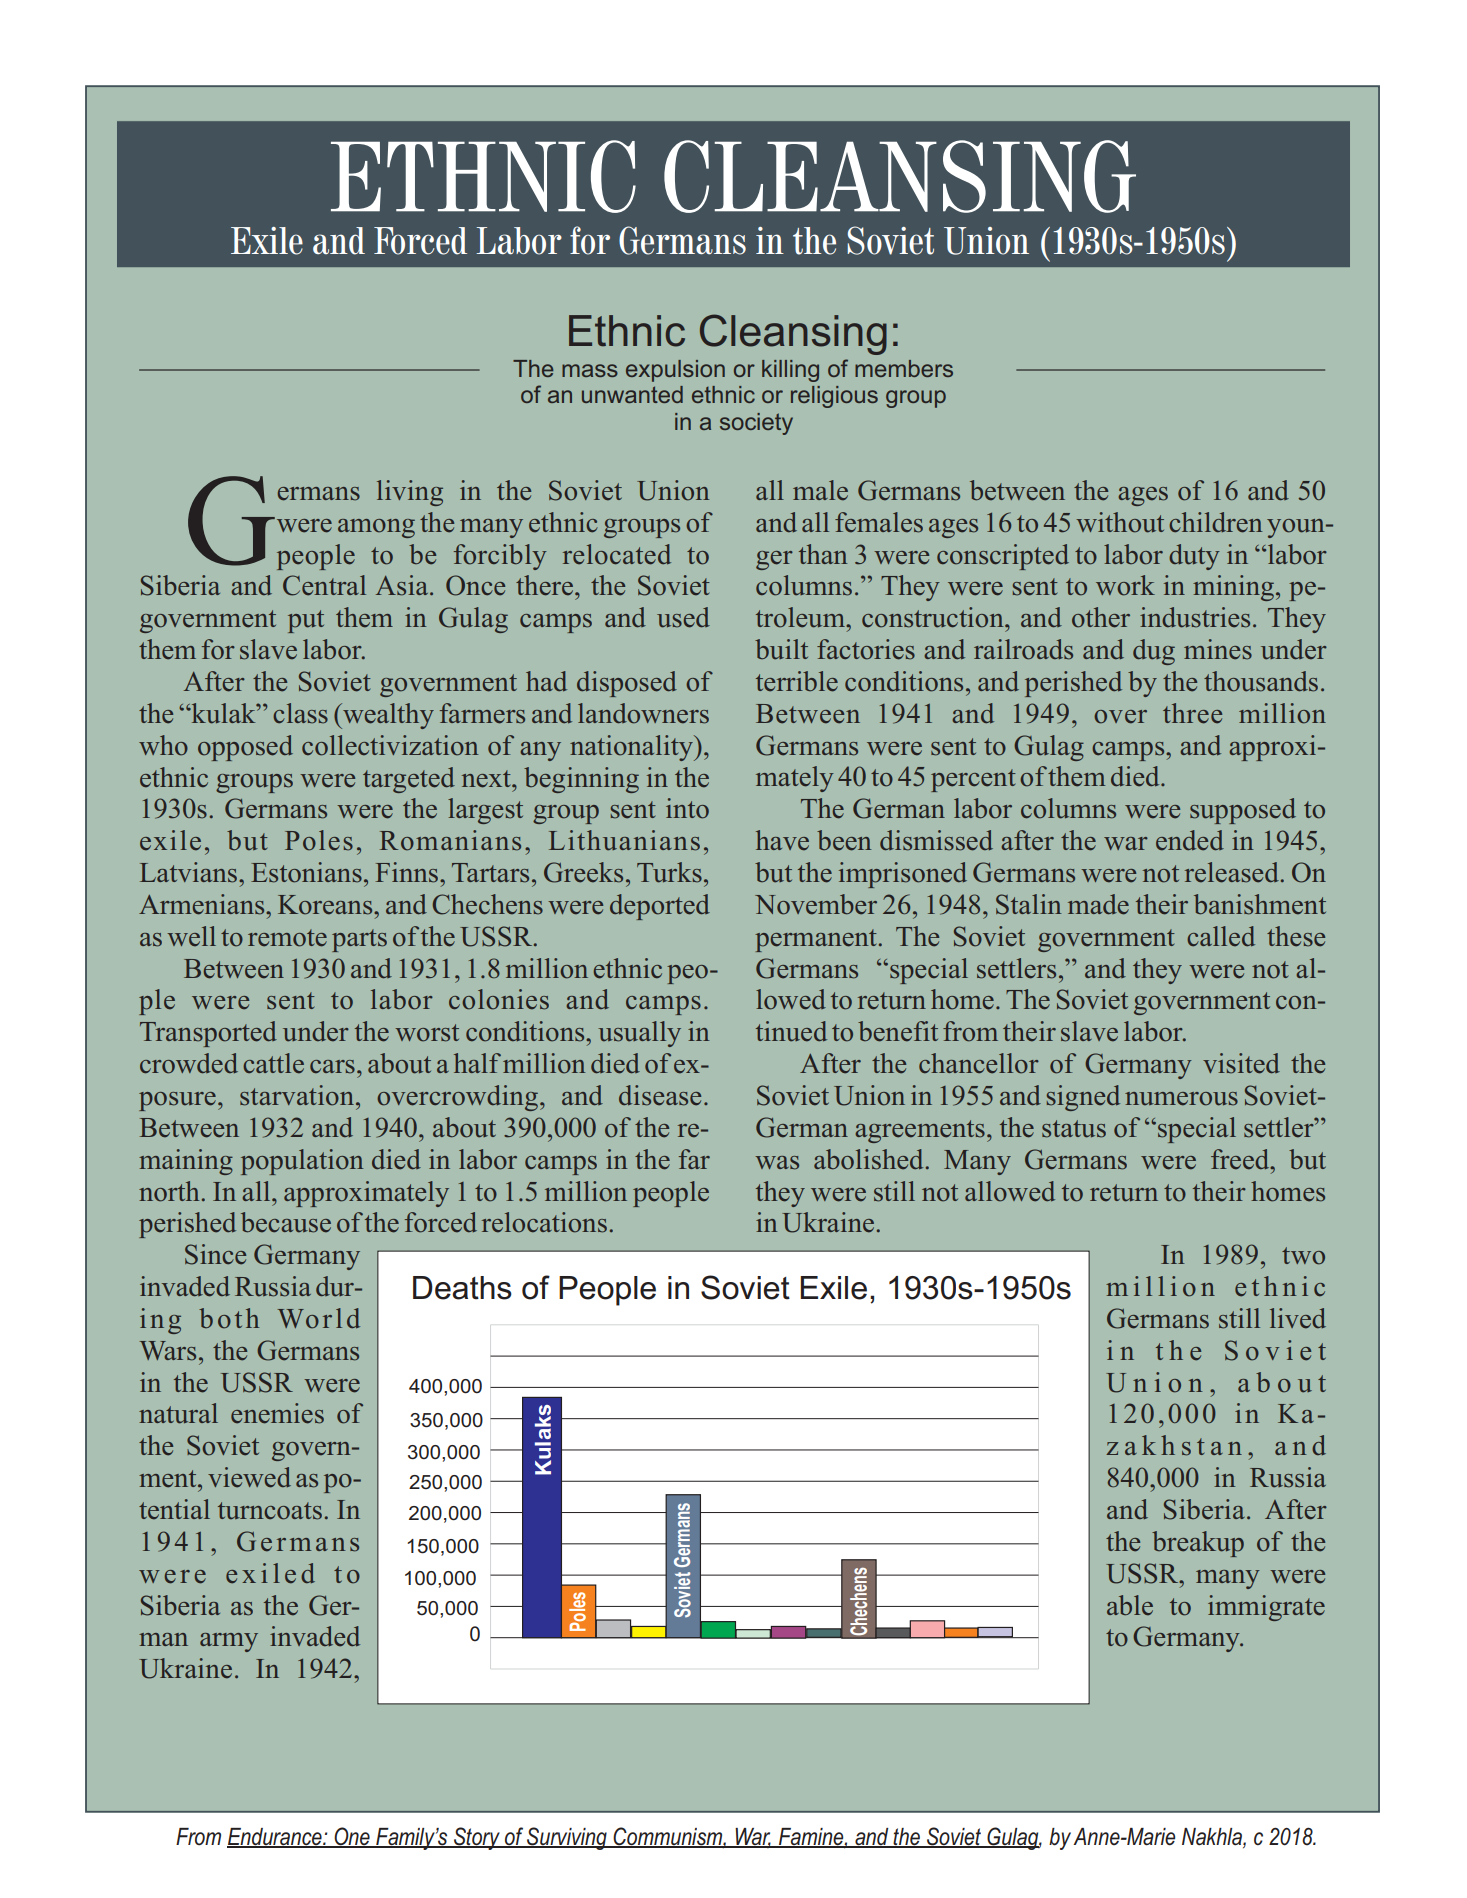 The image size is (1467, 1898). What do you see at coordinates (1130, 1605) in the screenshot?
I see `able` at bounding box center [1130, 1605].
